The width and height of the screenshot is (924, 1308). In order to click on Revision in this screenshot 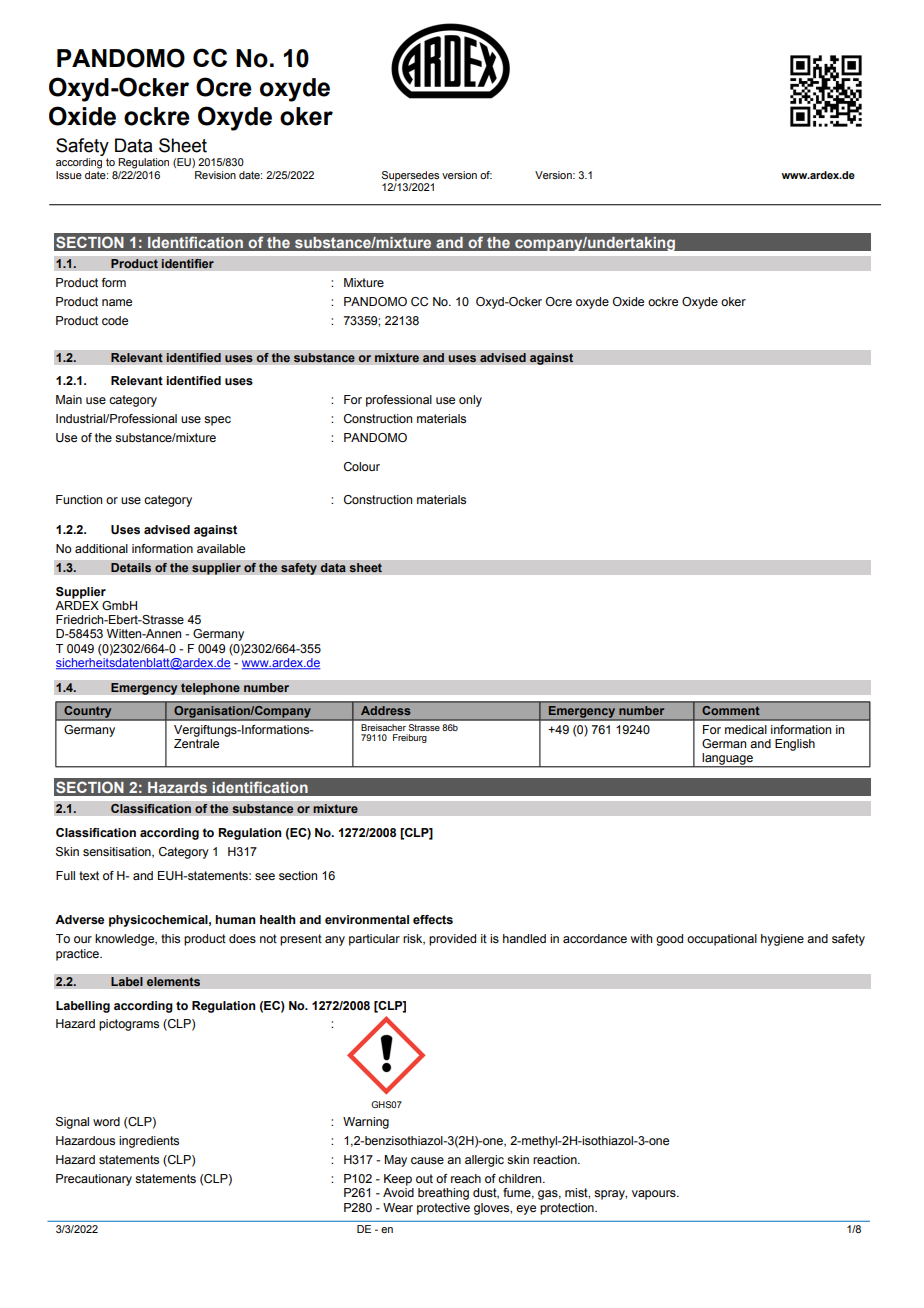, I will do `click(215, 175)`.
